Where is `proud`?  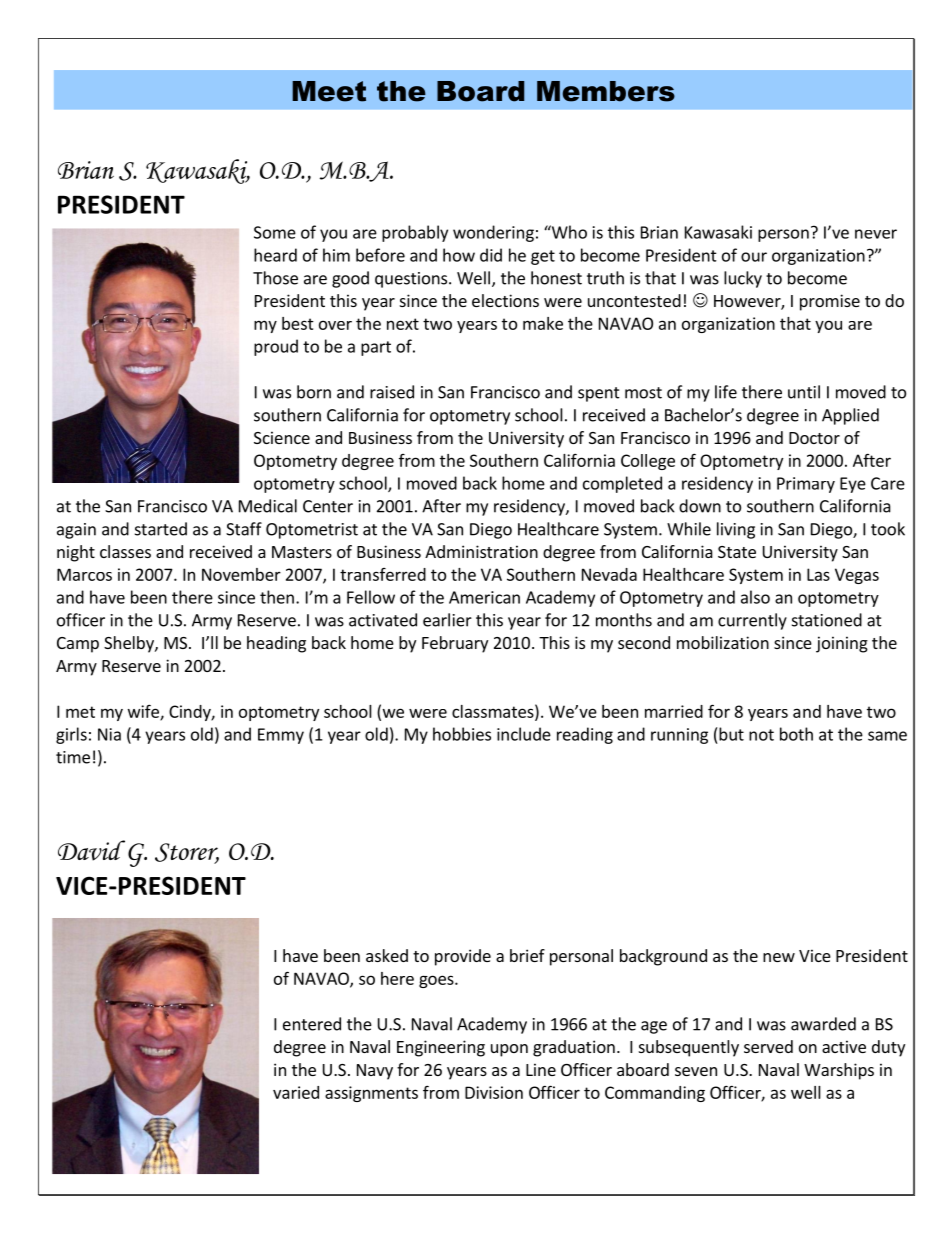
proud is located at coordinates (276, 347).
